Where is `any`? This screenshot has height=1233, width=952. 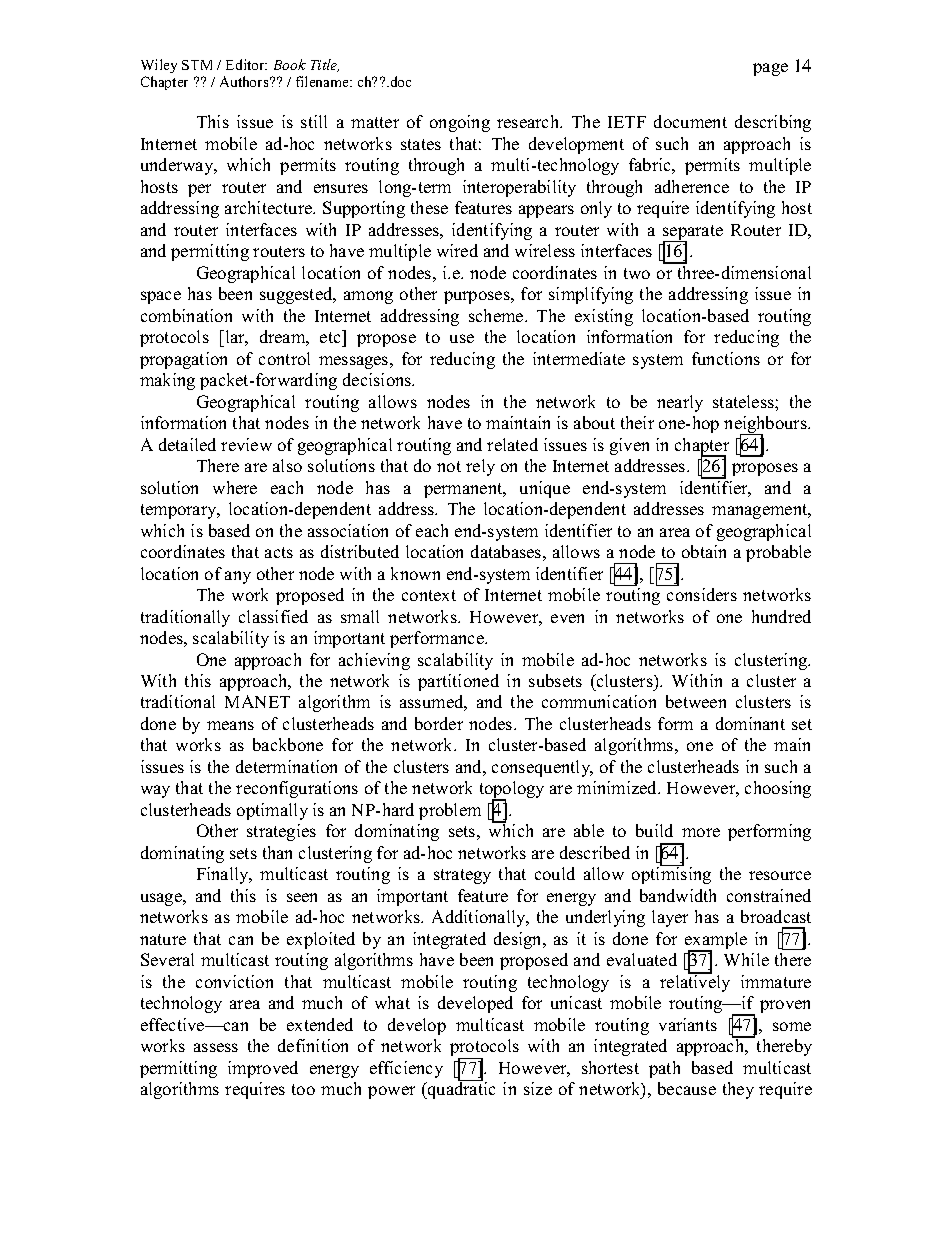 any is located at coordinates (238, 577).
